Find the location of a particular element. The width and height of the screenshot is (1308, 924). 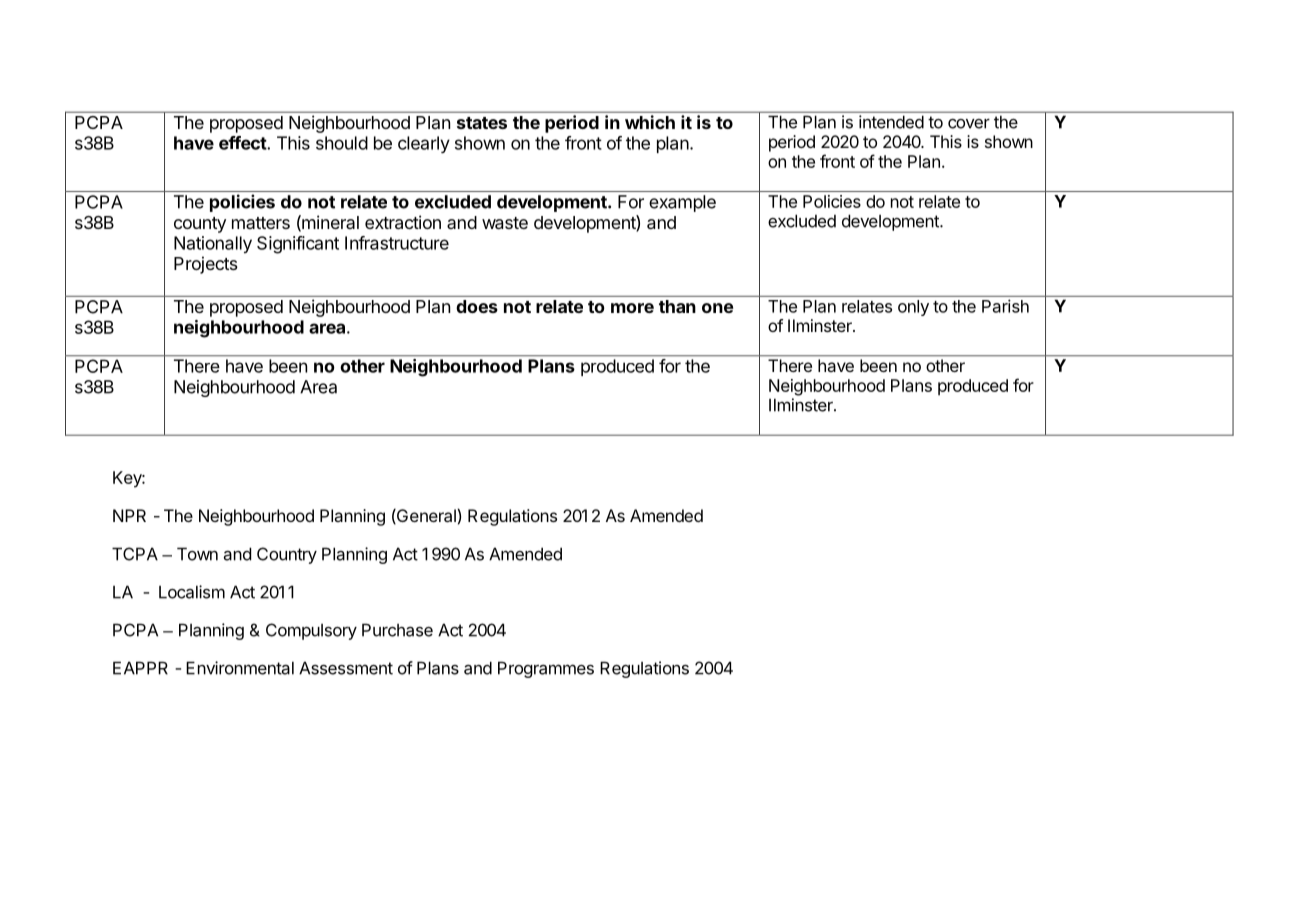

than is located at coordinates (677, 306).
